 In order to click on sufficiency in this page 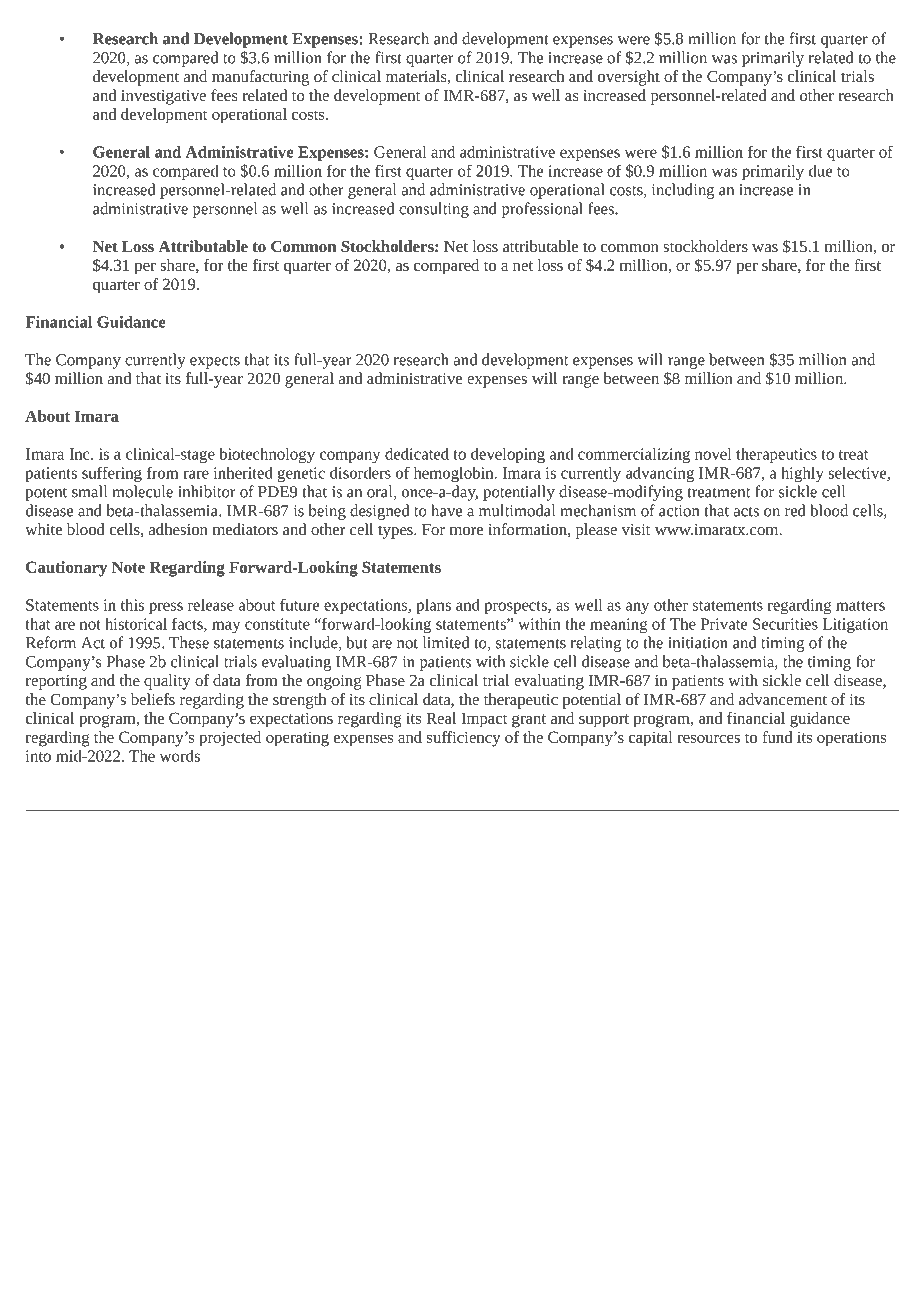, I will do `click(464, 739)`.
